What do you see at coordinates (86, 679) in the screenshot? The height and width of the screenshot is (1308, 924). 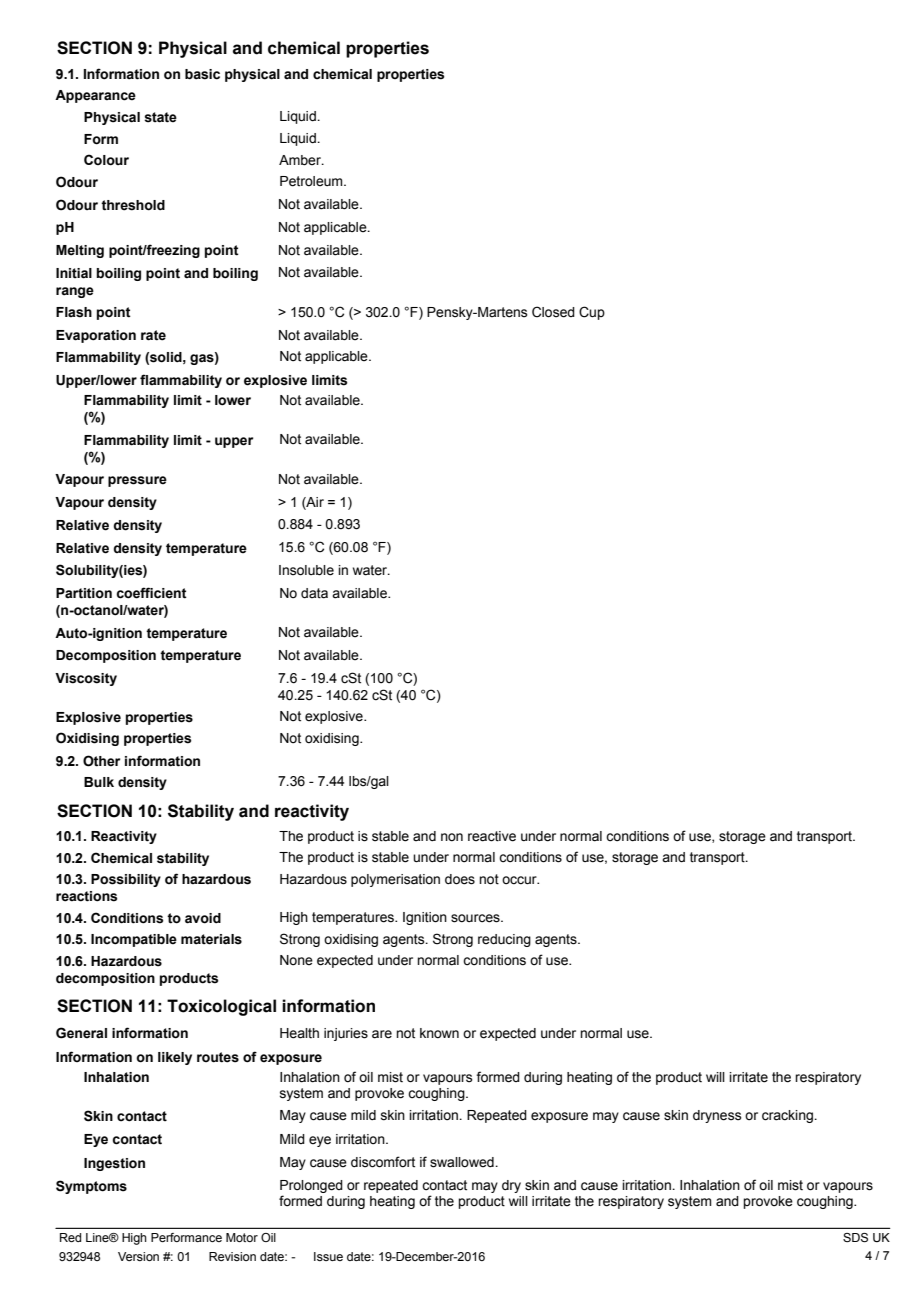 I see `Viscosity` at bounding box center [86, 679].
